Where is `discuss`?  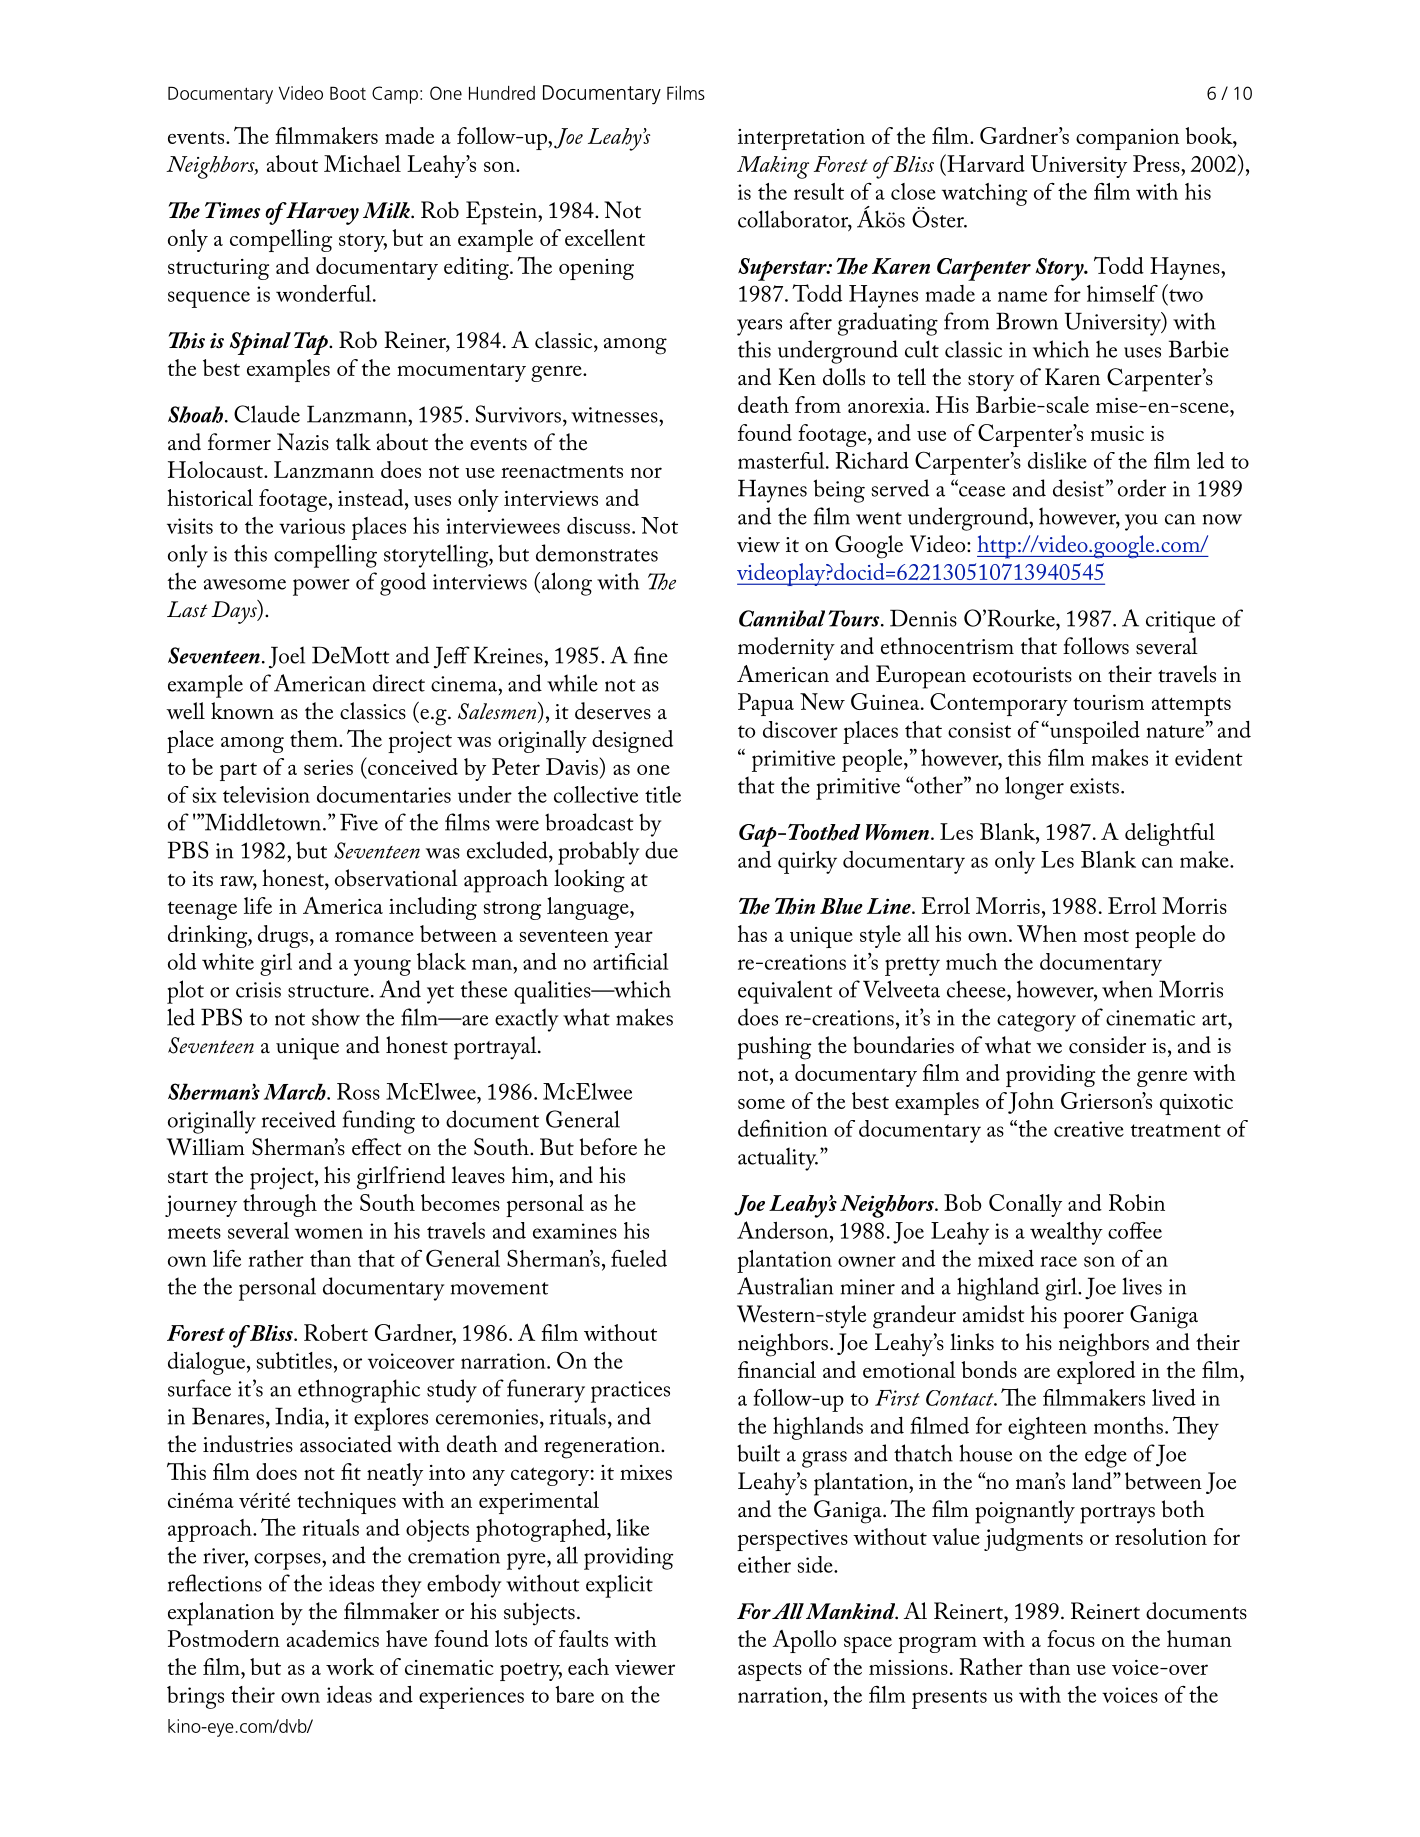
discuss is located at coordinates (598, 525).
